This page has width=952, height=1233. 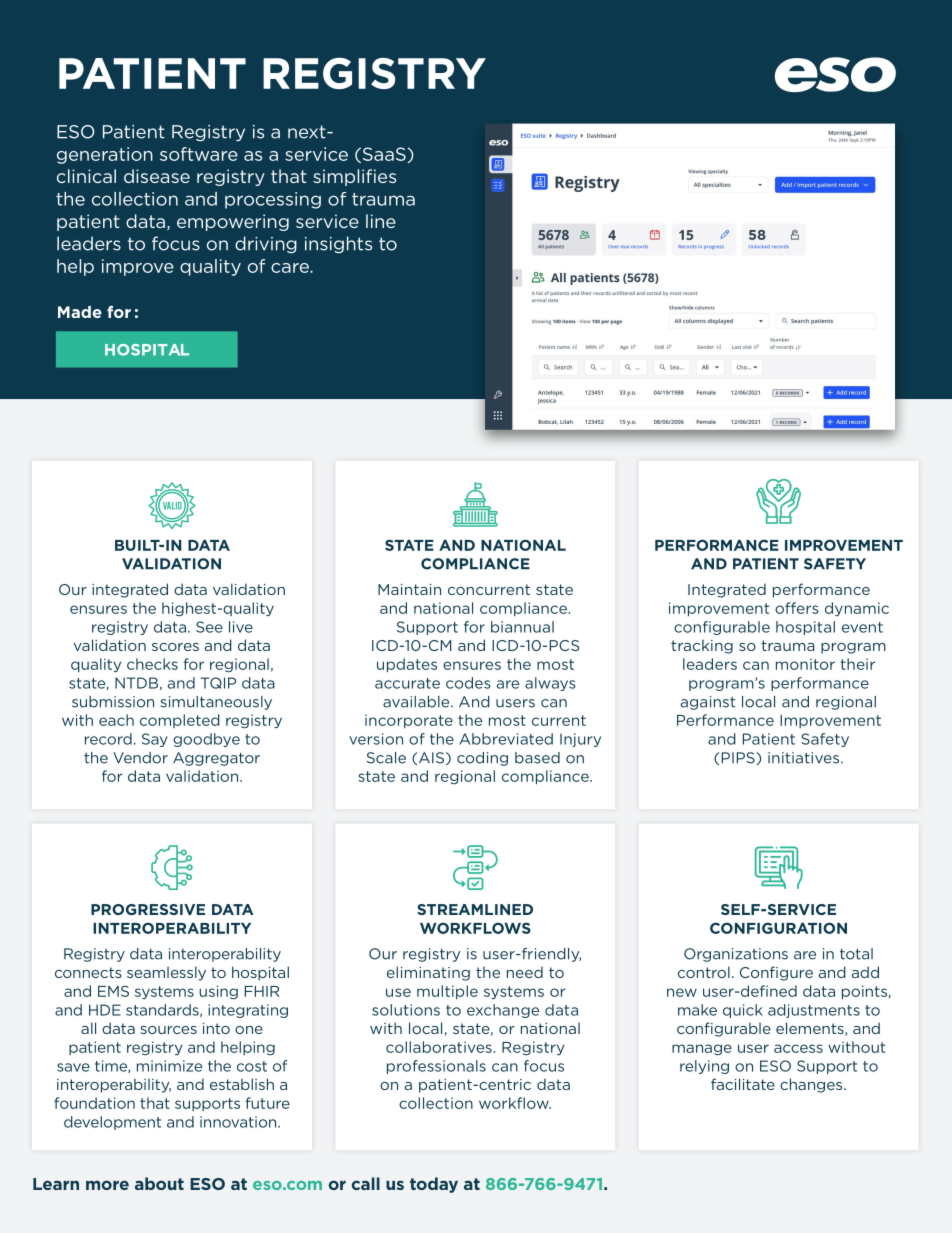 I want to click on about, so click(x=159, y=1183).
